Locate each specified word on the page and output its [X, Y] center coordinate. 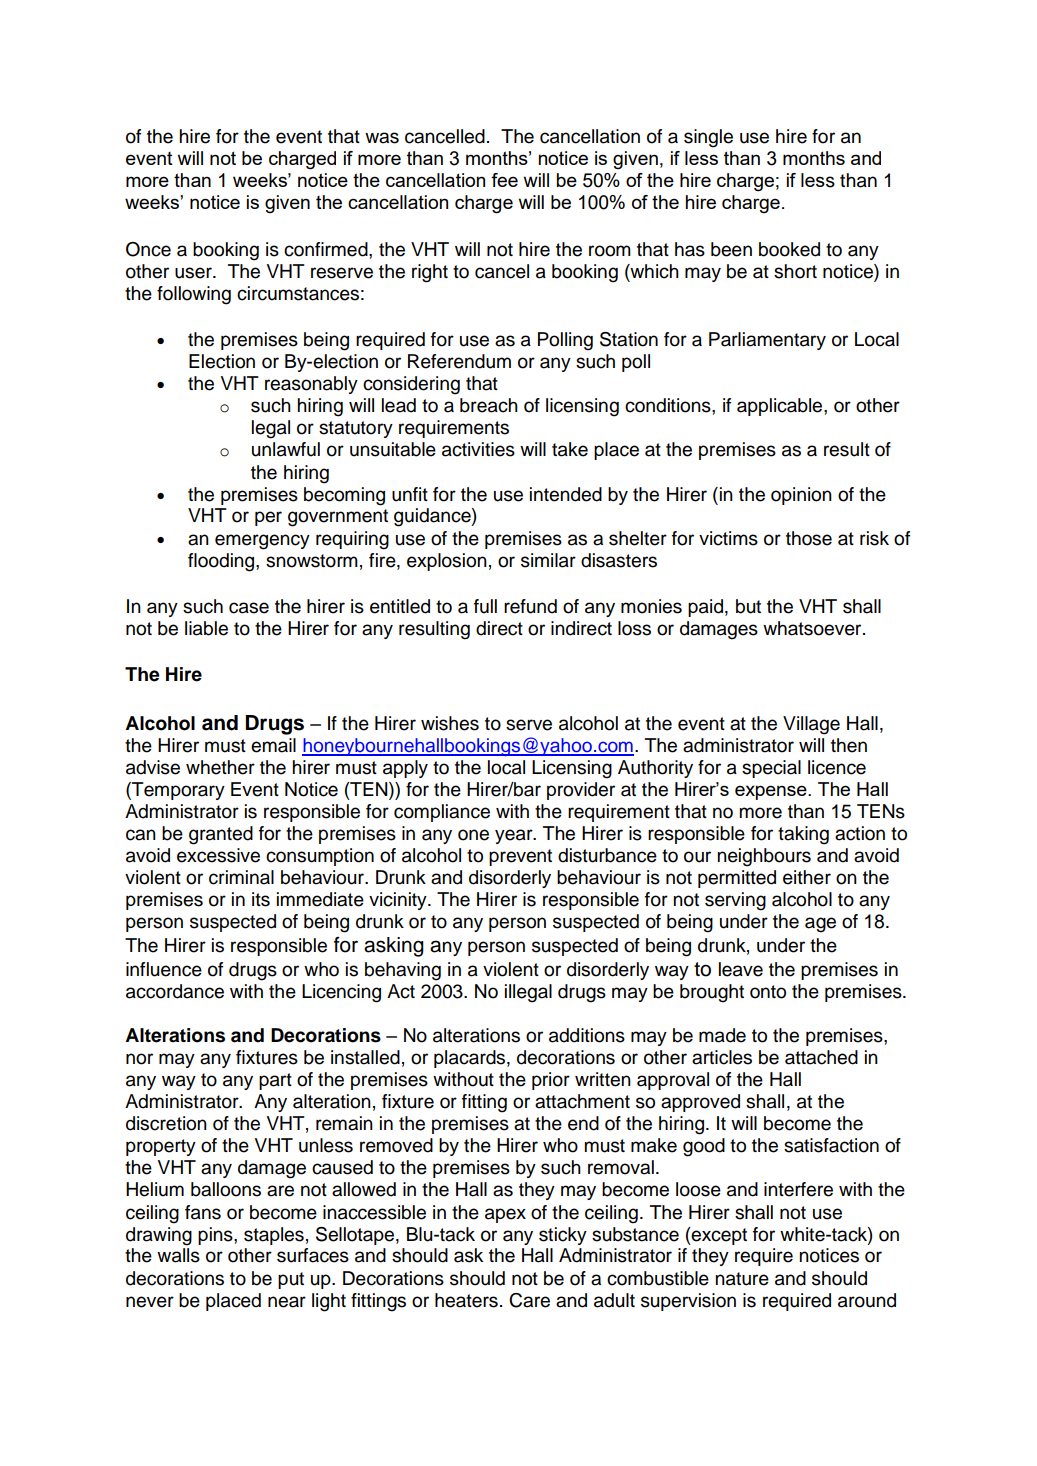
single [708, 138]
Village [811, 725]
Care [529, 1300]
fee [504, 180]
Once [148, 249]
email [273, 745]
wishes [450, 723]
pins [216, 1236]
